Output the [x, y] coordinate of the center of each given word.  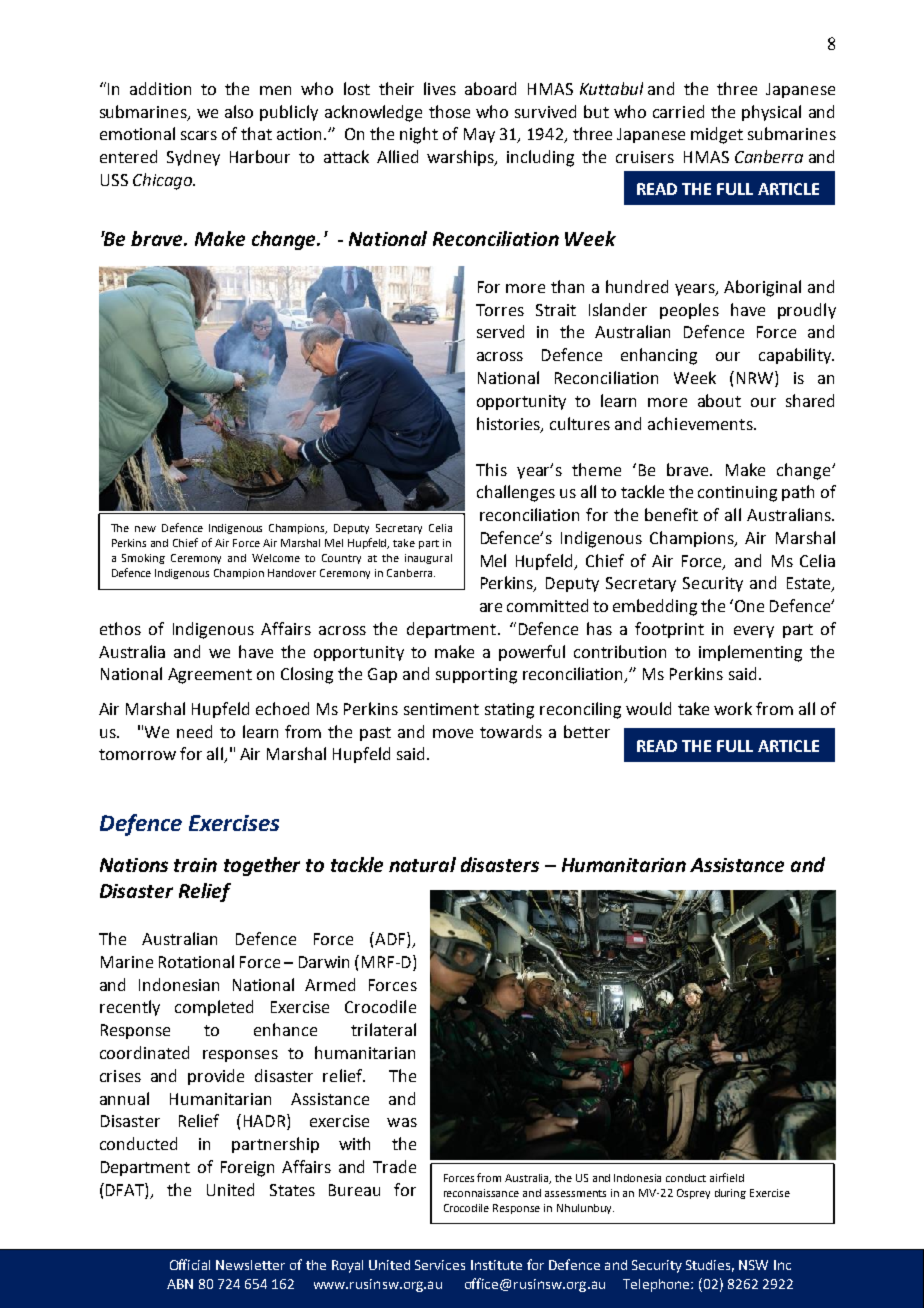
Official [190, 1264]
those [449, 111]
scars [199, 135]
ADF [391, 940]
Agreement [210, 676]
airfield [727, 1177]
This [491, 469]
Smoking [143, 559]
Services [440, 1265]
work [733, 708]
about [719, 400]
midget [717, 135]
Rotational [196, 961]
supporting [476, 676]
